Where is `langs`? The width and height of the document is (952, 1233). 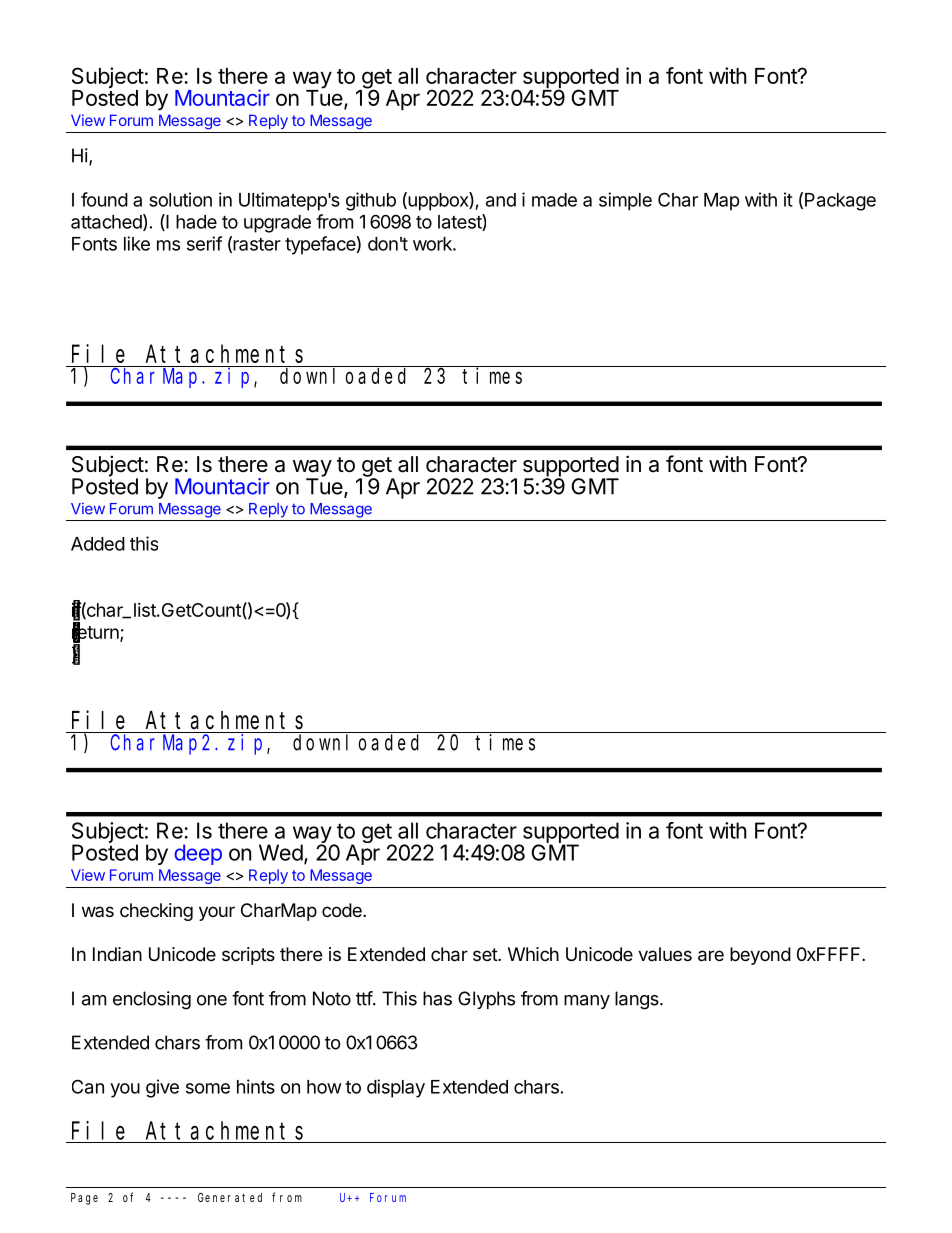 langs is located at coordinates (638, 1000).
